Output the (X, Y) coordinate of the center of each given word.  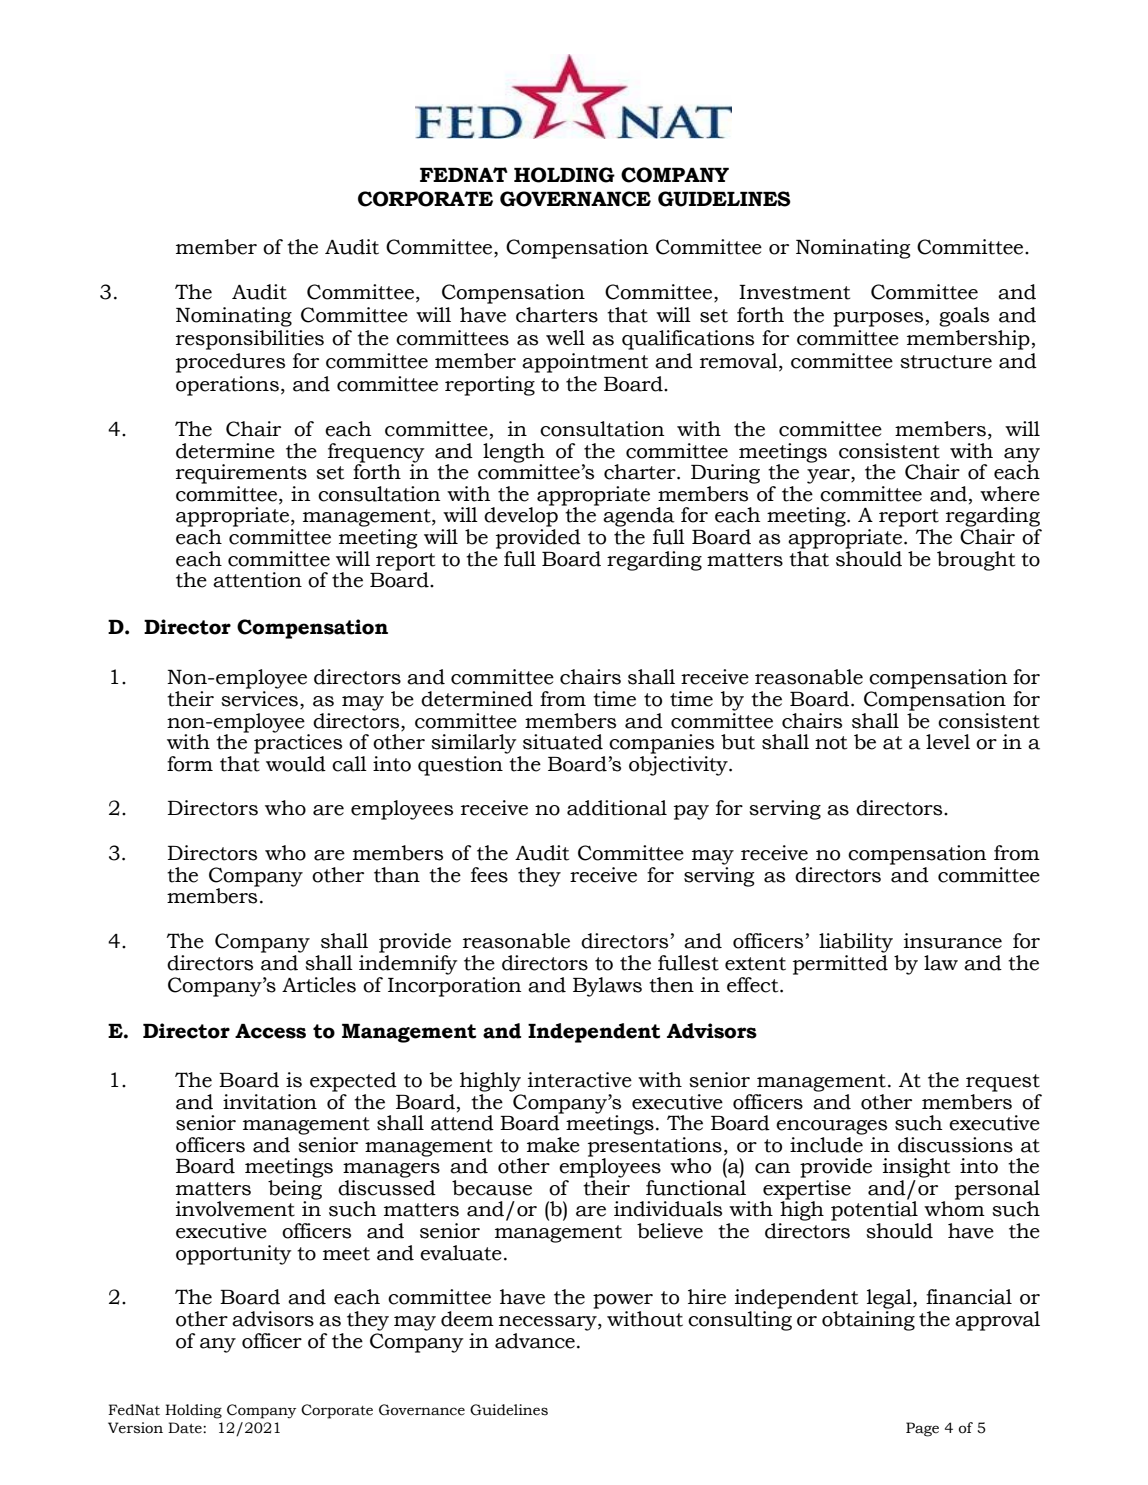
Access (270, 1031)
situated (563, 742)
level (948, 742)
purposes (878, 319)
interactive (580, 1080)
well (565, 338)
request (1003, 1083)
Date (186, 1428)
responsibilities (250, 340)
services (259, 699)
